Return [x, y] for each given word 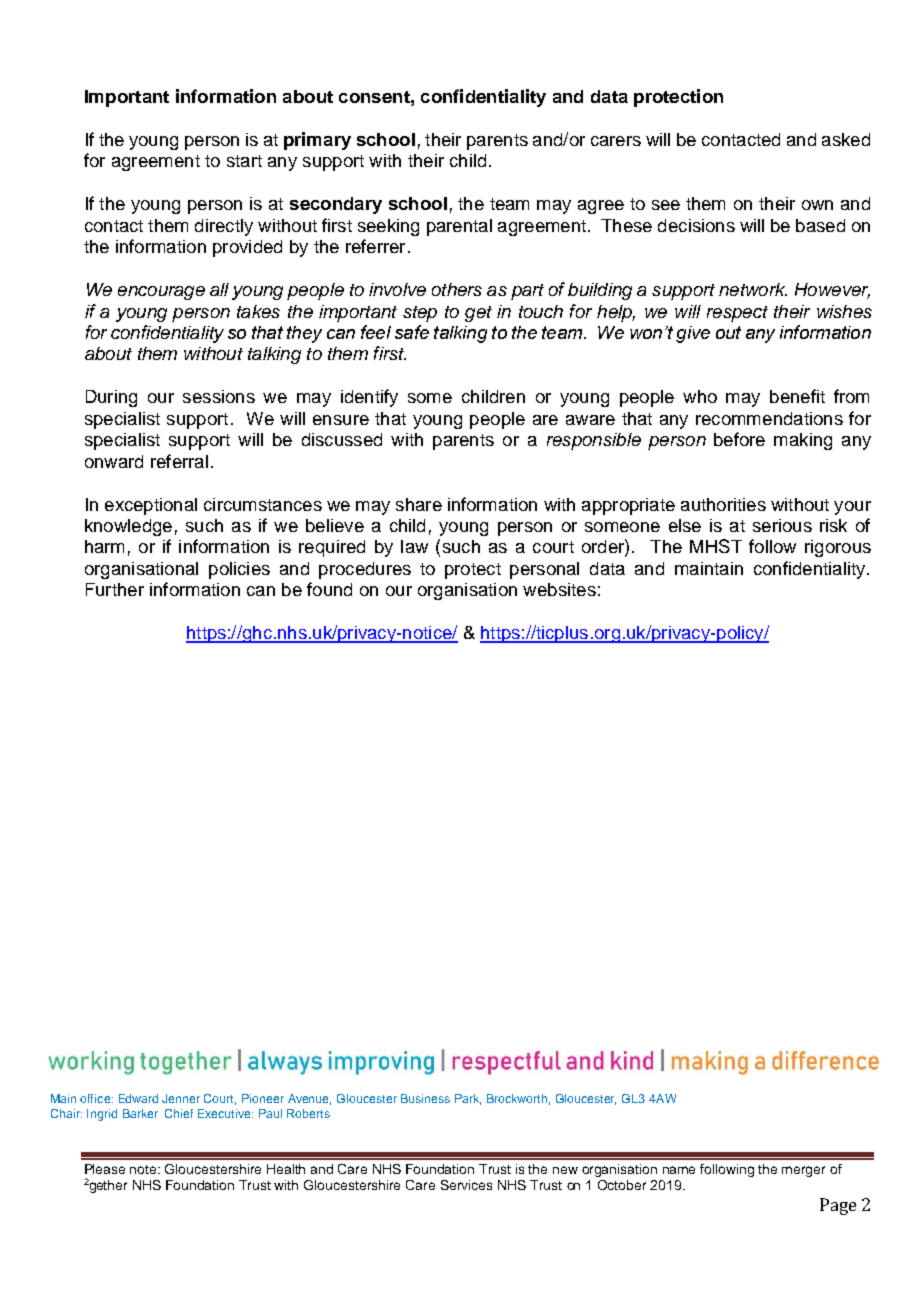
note [144, 1169]
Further [115, 589]
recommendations [769, 418]
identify [369, 398]
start [244, 161]
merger [803, 1171]
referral [179, 461]
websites [559, 589]
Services [466, 1185]
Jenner [181, 1098]
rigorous [838, 548]
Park [468, 1099]
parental [459, 227]
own [817, 205]
